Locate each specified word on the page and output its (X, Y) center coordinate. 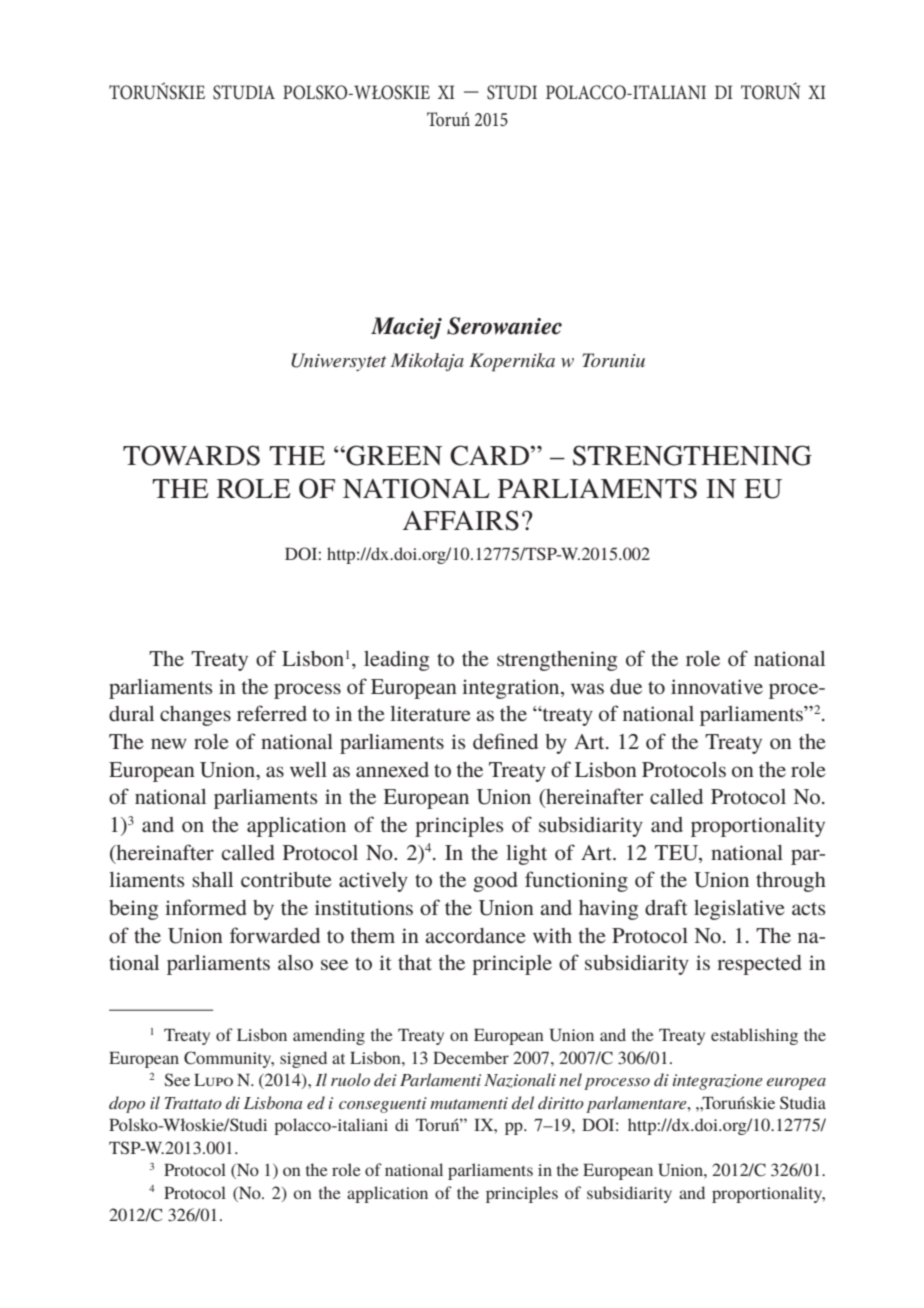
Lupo (213, 1080)
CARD (489, 455)
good (495, 882)
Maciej (406, 328)
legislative (739, 910)
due (626, 686)
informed (206, 907)
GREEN (393, 455)
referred (272, 713)
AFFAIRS (461, 520)
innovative (717, 686)
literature (430, 713)
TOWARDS (191, 455)
